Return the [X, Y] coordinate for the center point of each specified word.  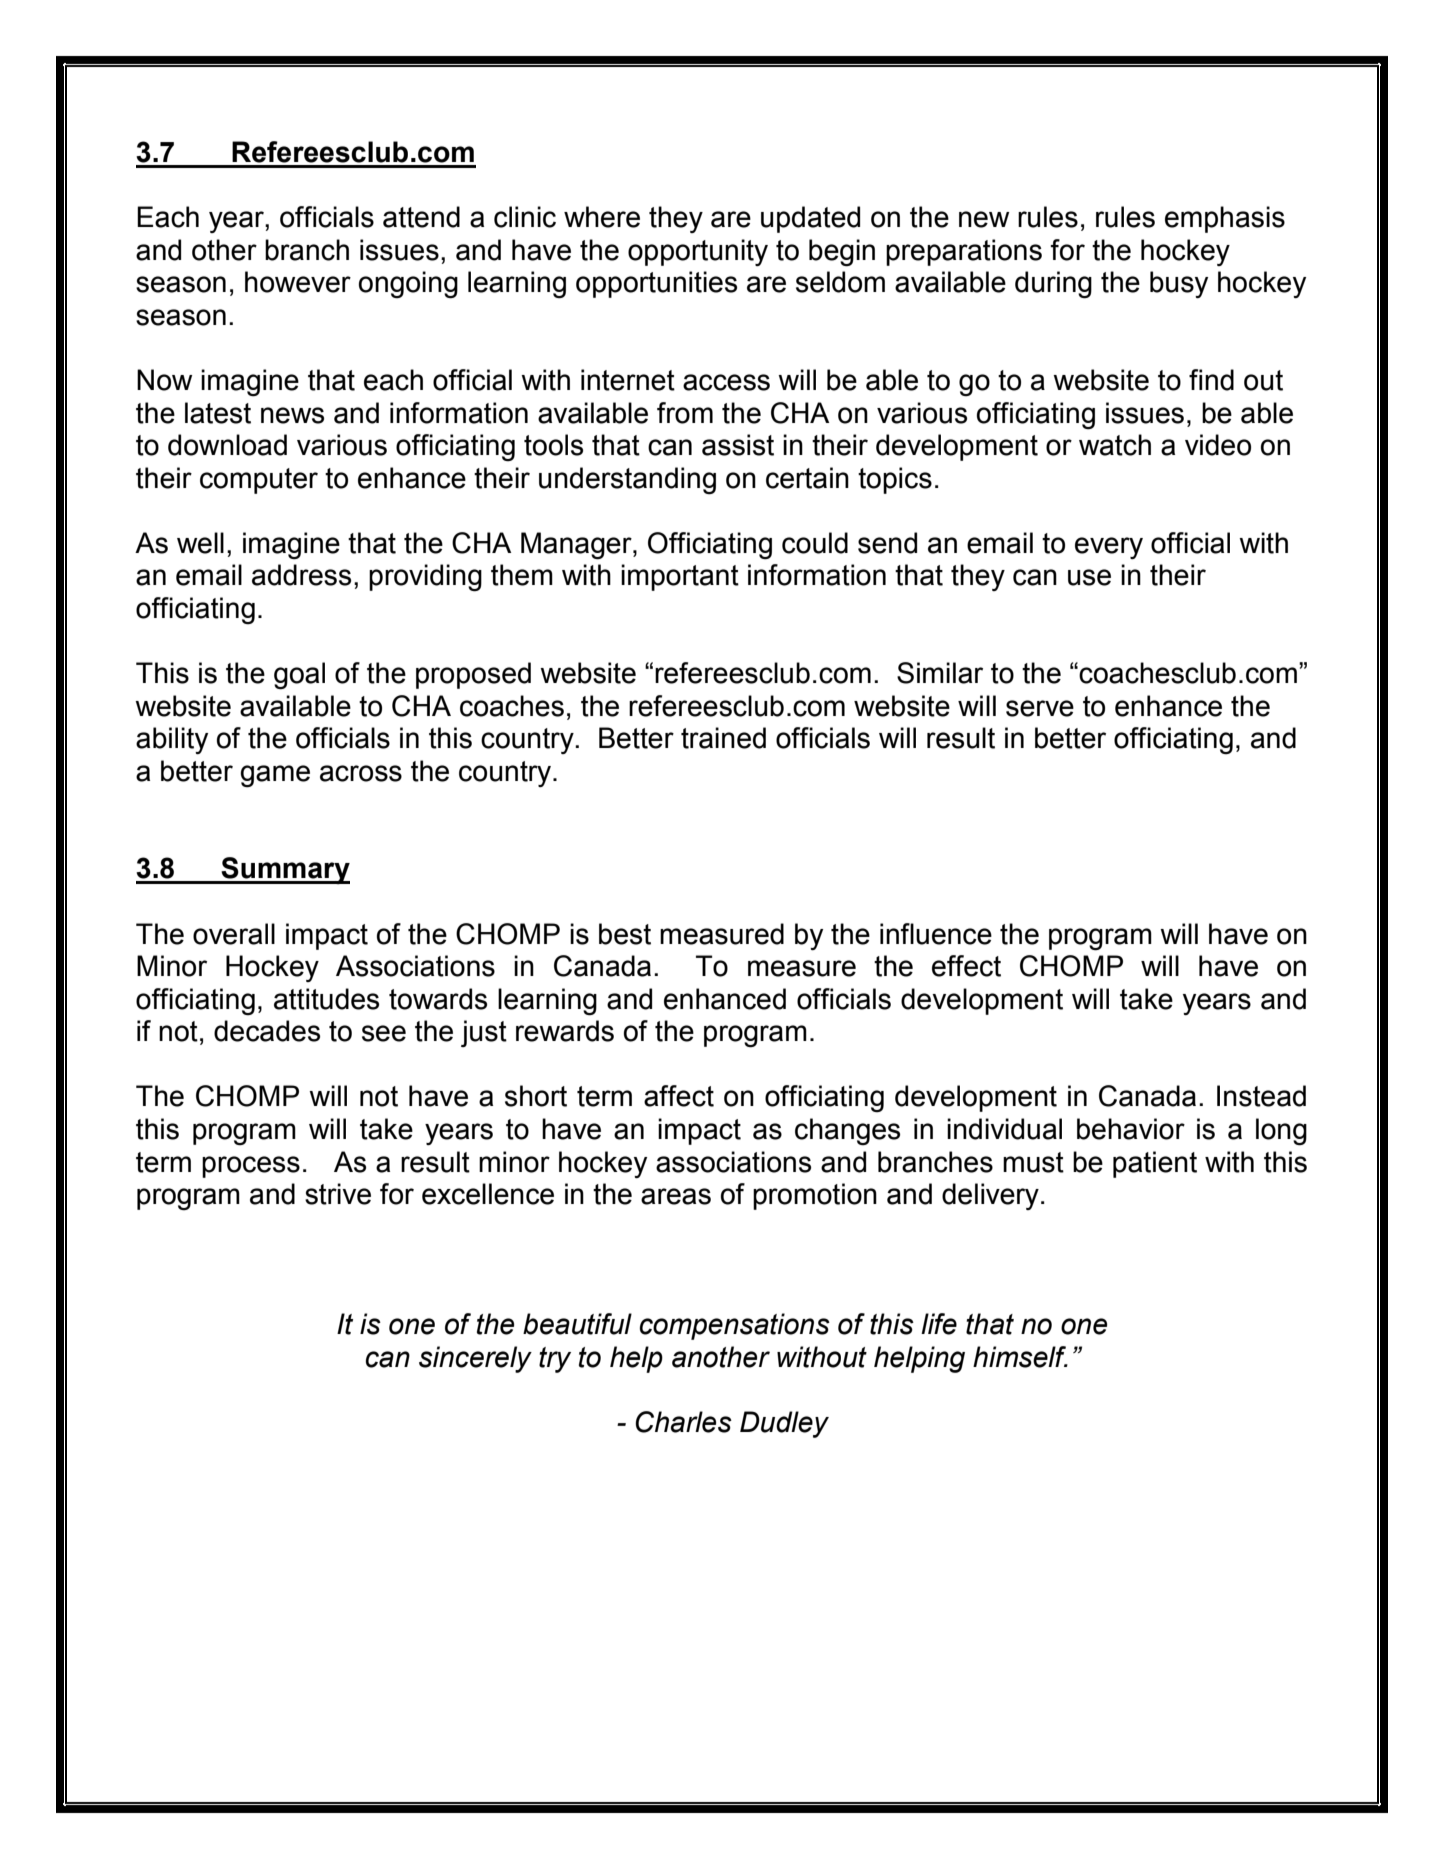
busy [1179, 284]
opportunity [698, 252]
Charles [683, 1422]
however [298, 282]
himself [1020, 1357]
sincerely [475, 1359]
